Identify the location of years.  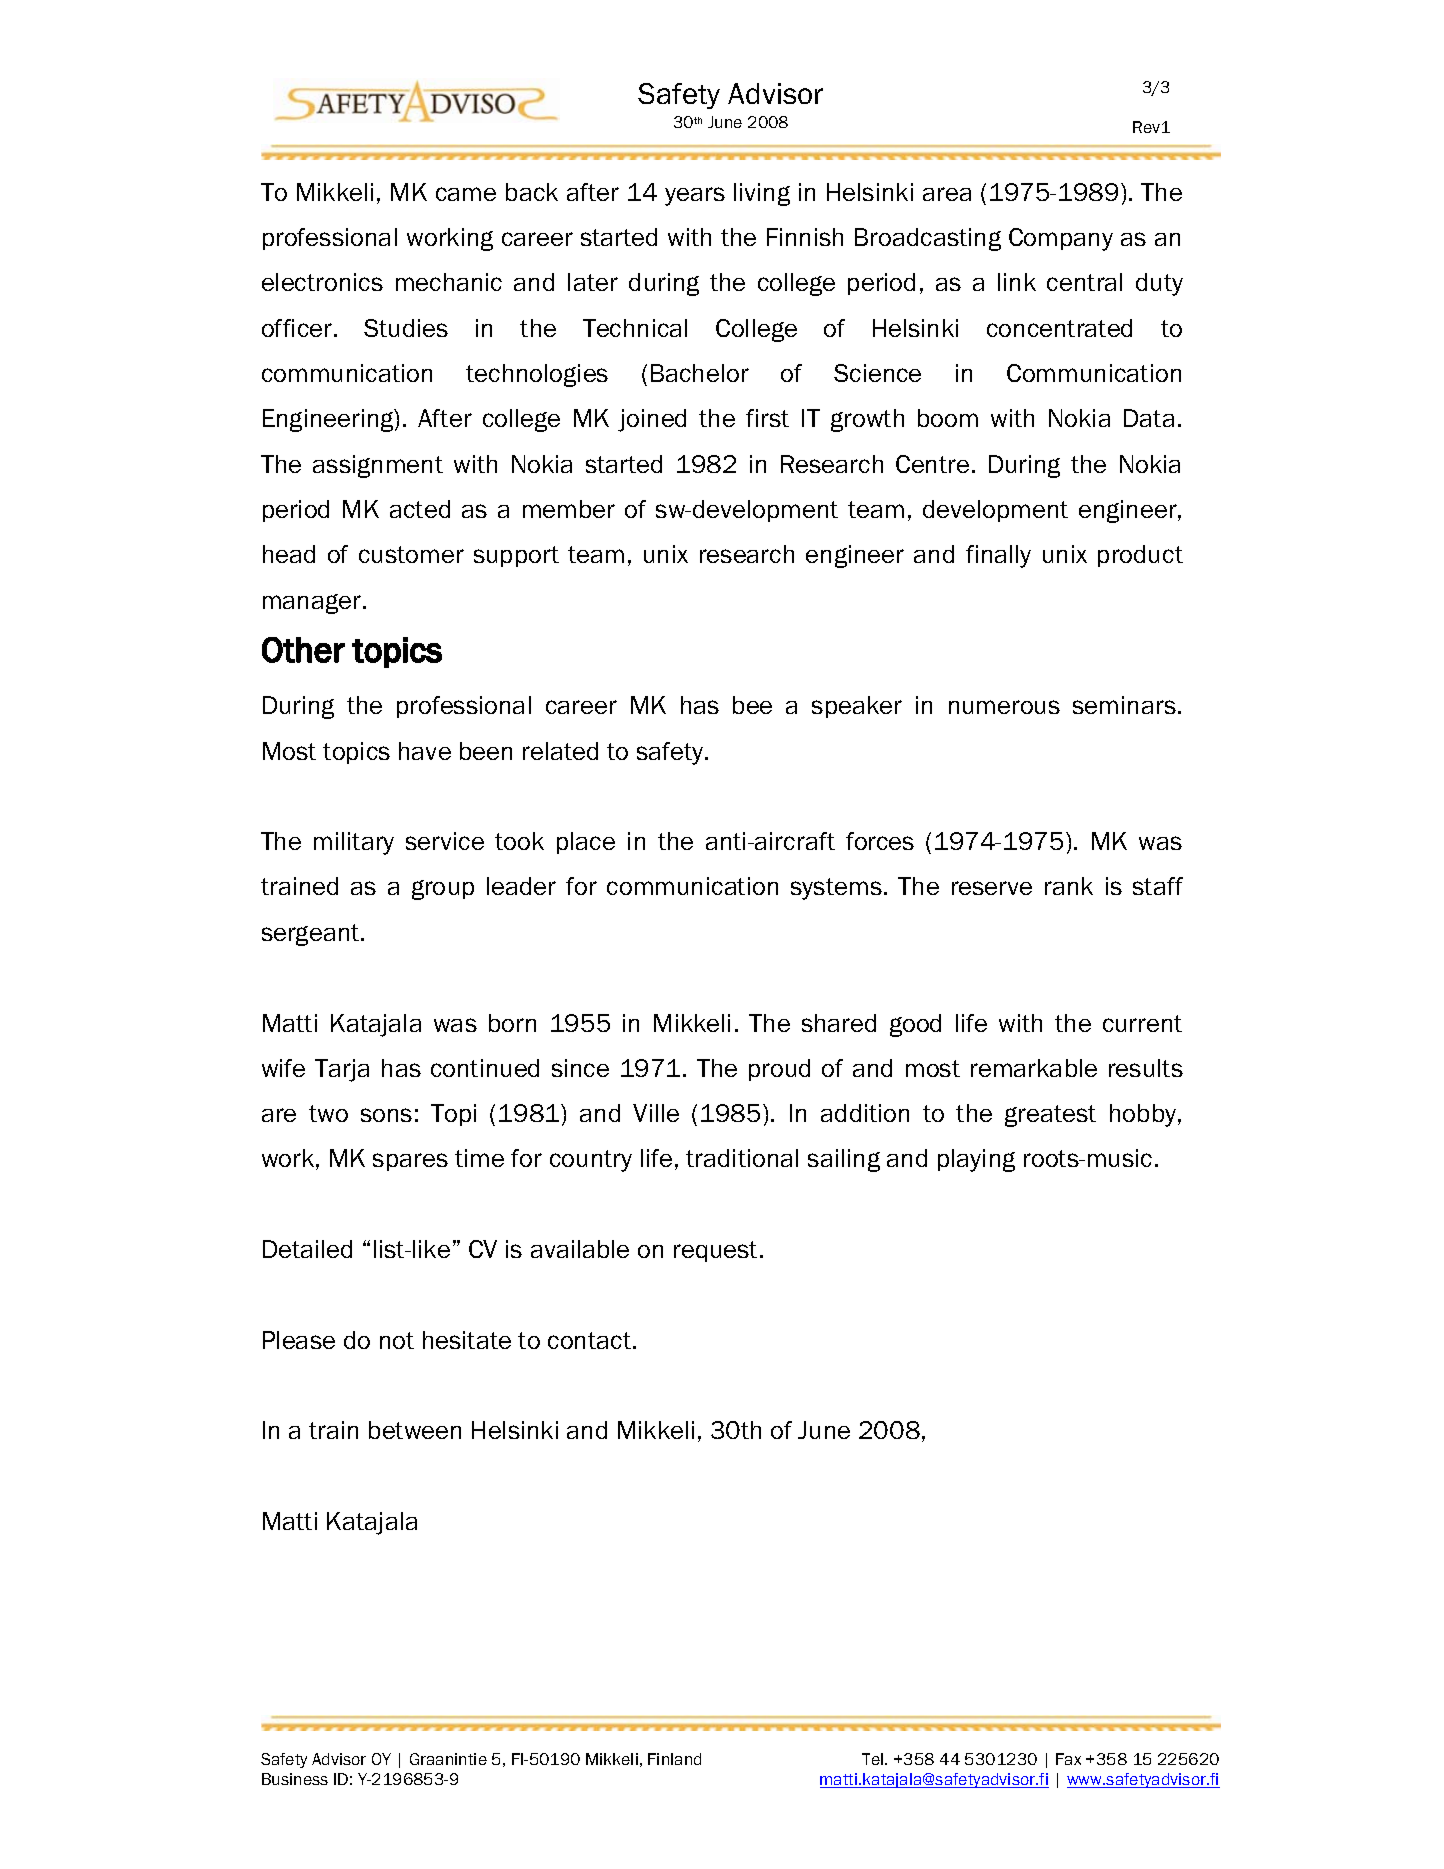
(695, 196).
